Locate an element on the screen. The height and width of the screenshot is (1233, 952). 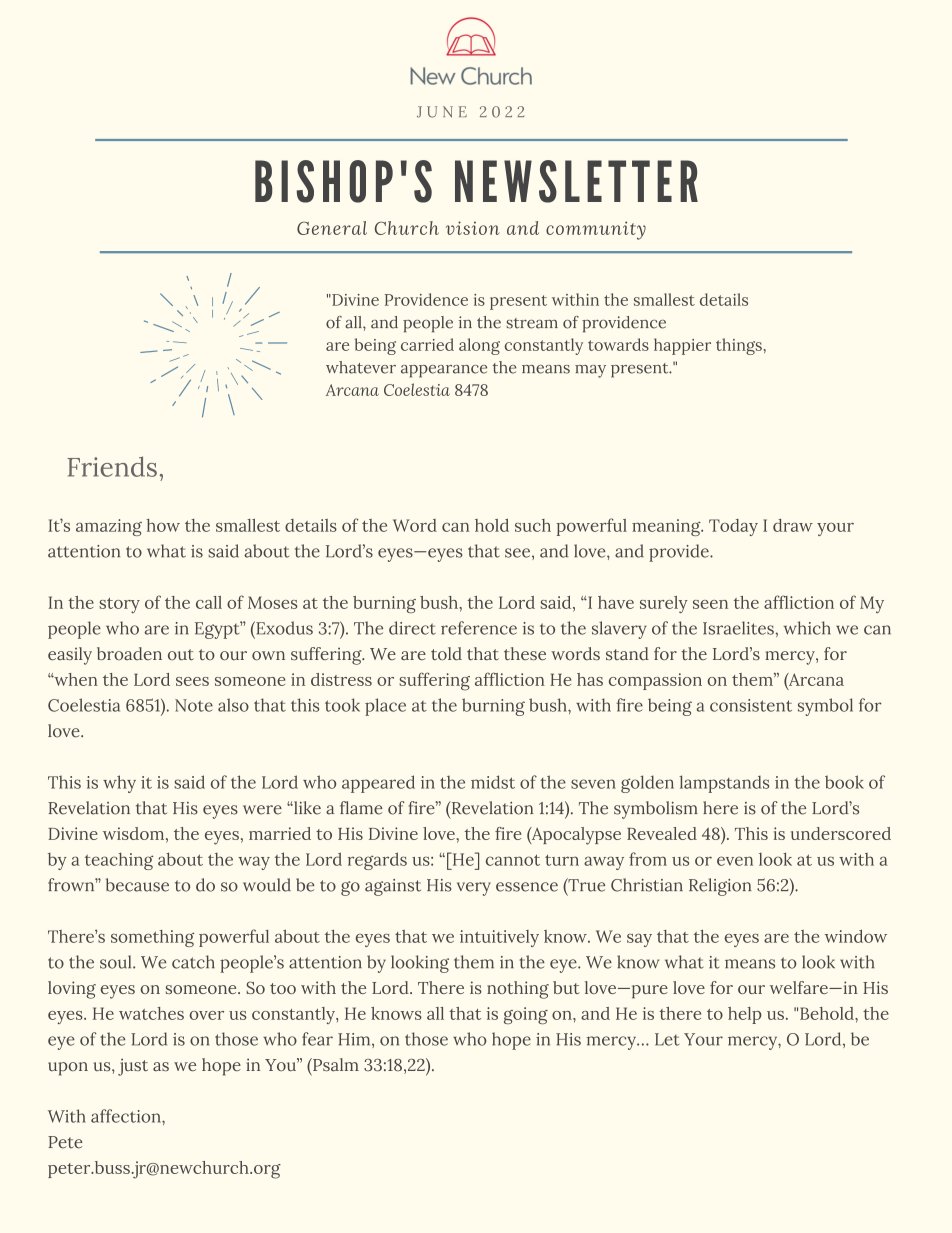
just is located at coordinates (133, 1067).
